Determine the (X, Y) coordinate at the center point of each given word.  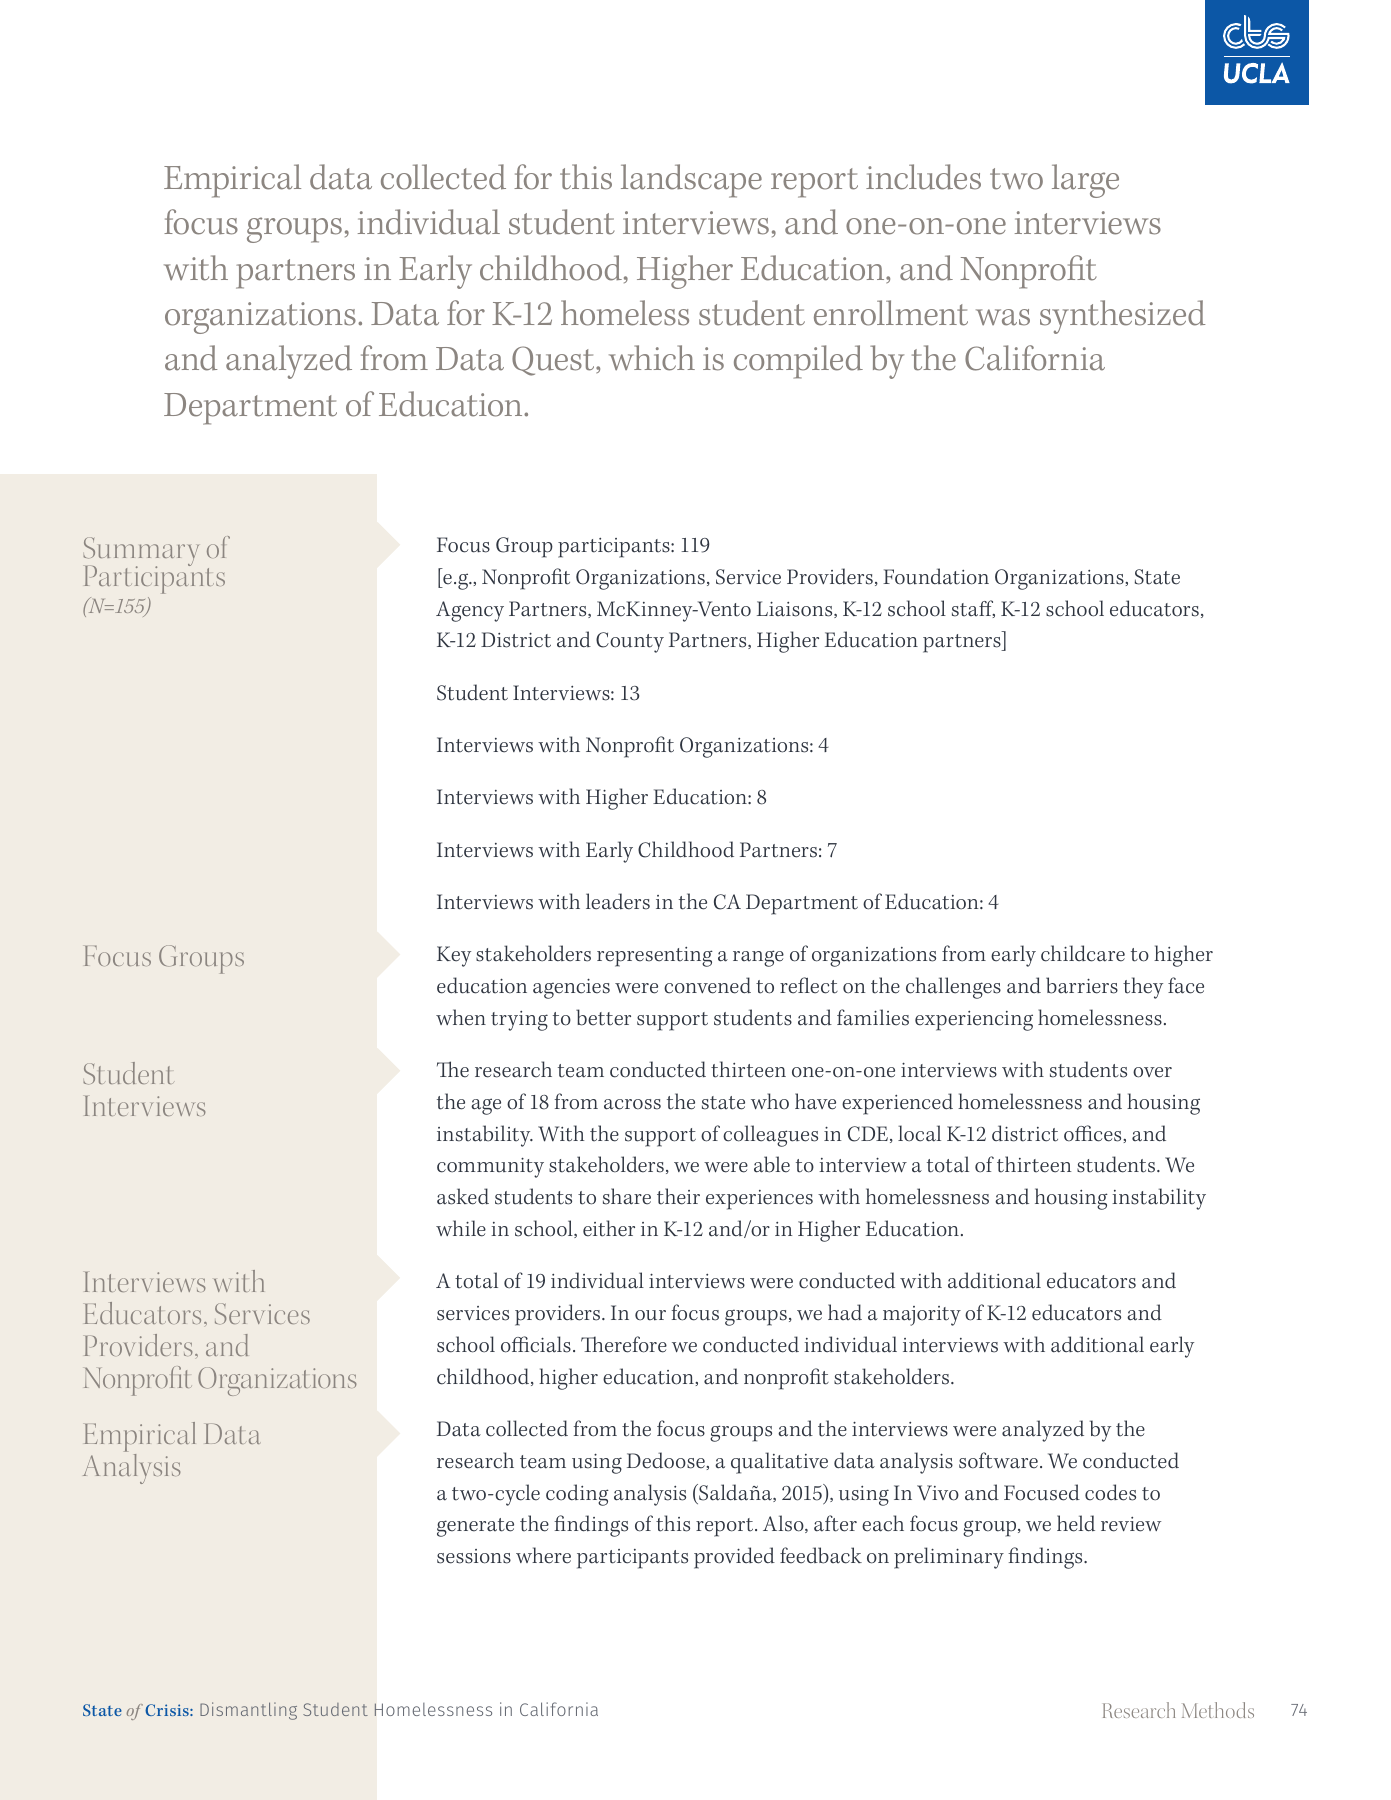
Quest (554, 361)
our (650, 1315)
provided (734, 1558)
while (461, 1228)
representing (655, 957)
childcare (1083, 953)
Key (454, 956)
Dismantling (248, 1711)
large (1085, 181)
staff (973, 609)
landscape (691, 181)
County (630, 642)
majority (922, 1316)
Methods (1218, 1710)
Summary (141, 553)
